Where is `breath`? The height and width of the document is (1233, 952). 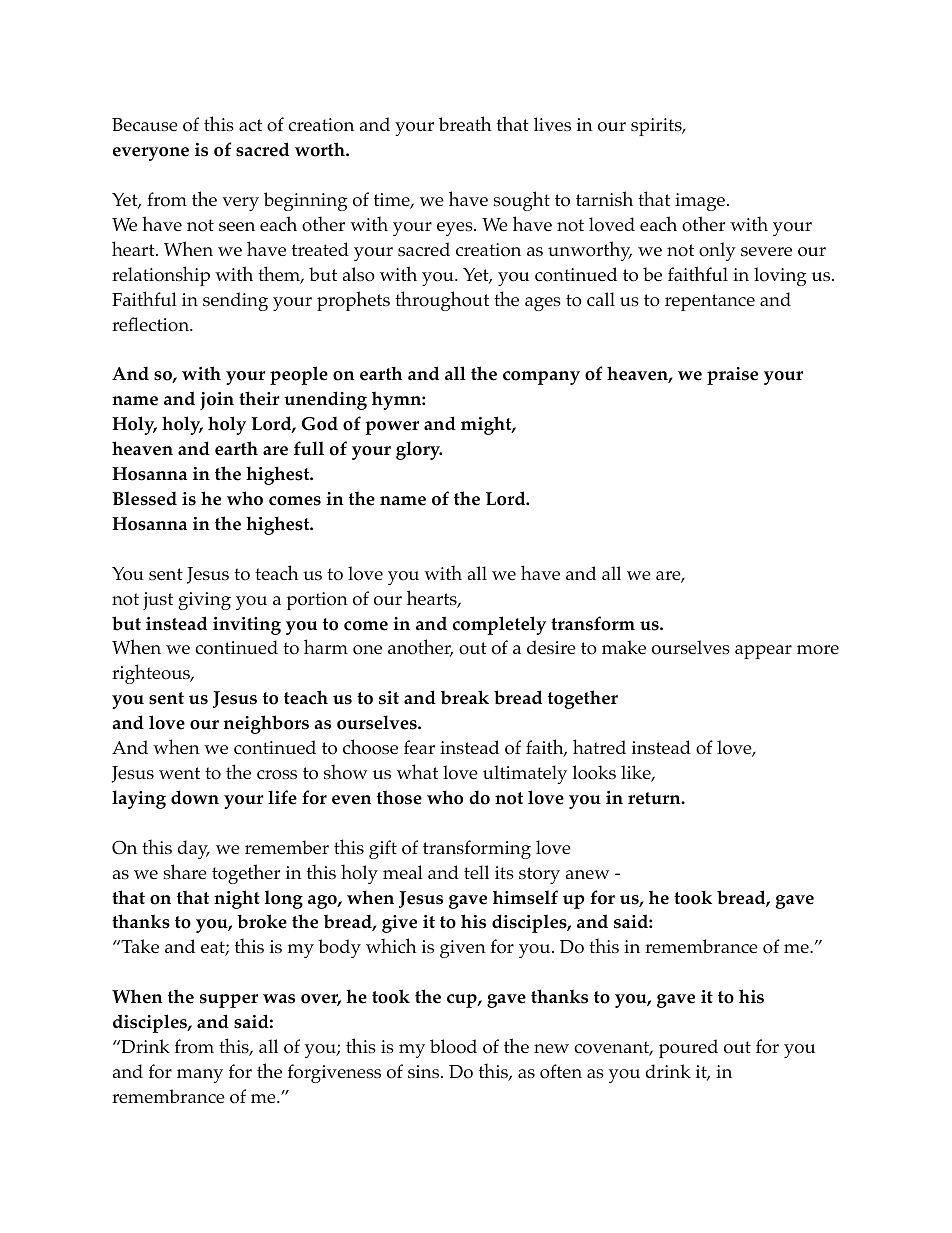 breath is located at coordinates (465, 123).
